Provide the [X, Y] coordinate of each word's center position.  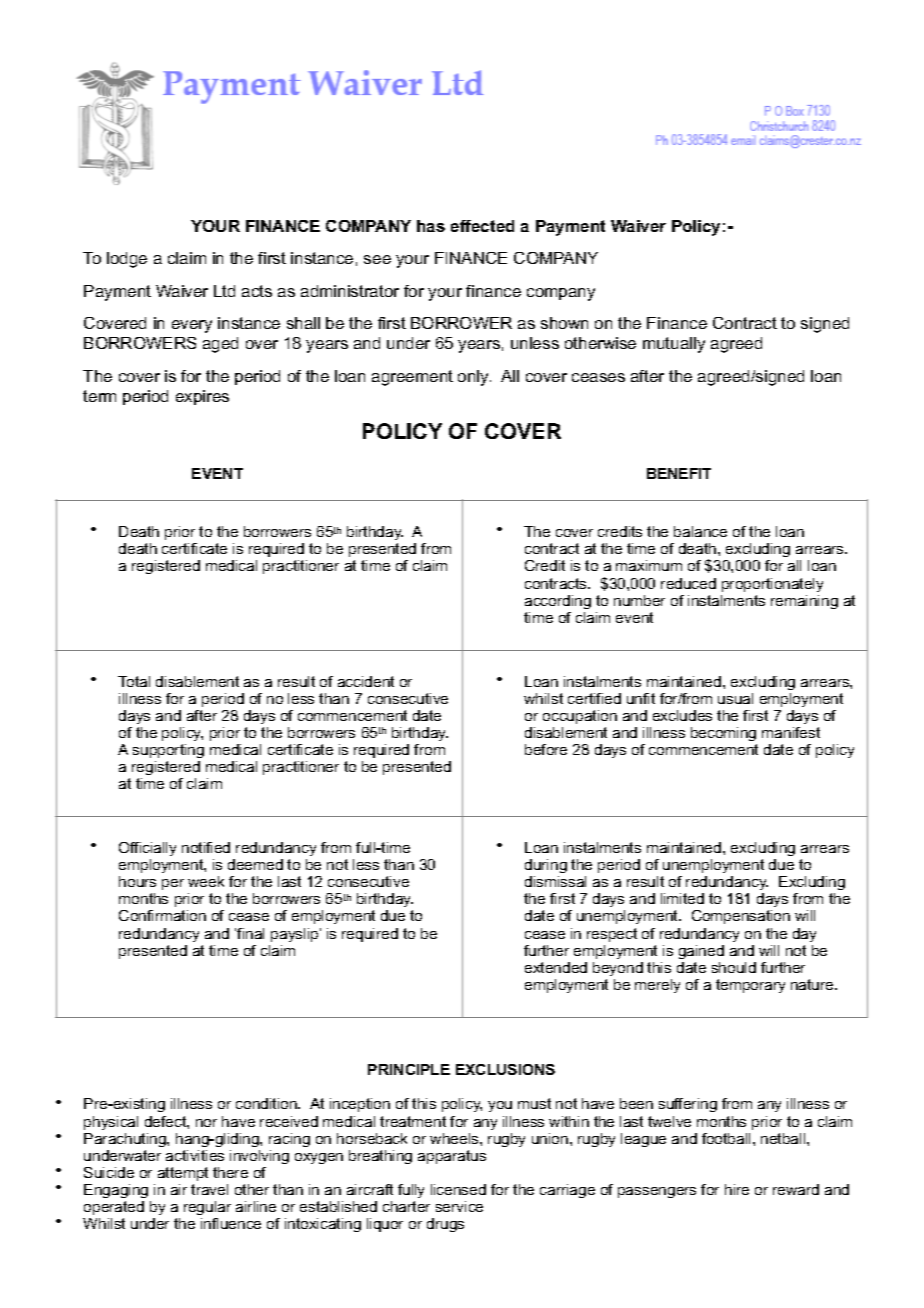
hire [737, 1189]
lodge [127, 260]
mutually [674, 345]
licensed [458, 1189]
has [431, 226]
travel [209, 1189]
